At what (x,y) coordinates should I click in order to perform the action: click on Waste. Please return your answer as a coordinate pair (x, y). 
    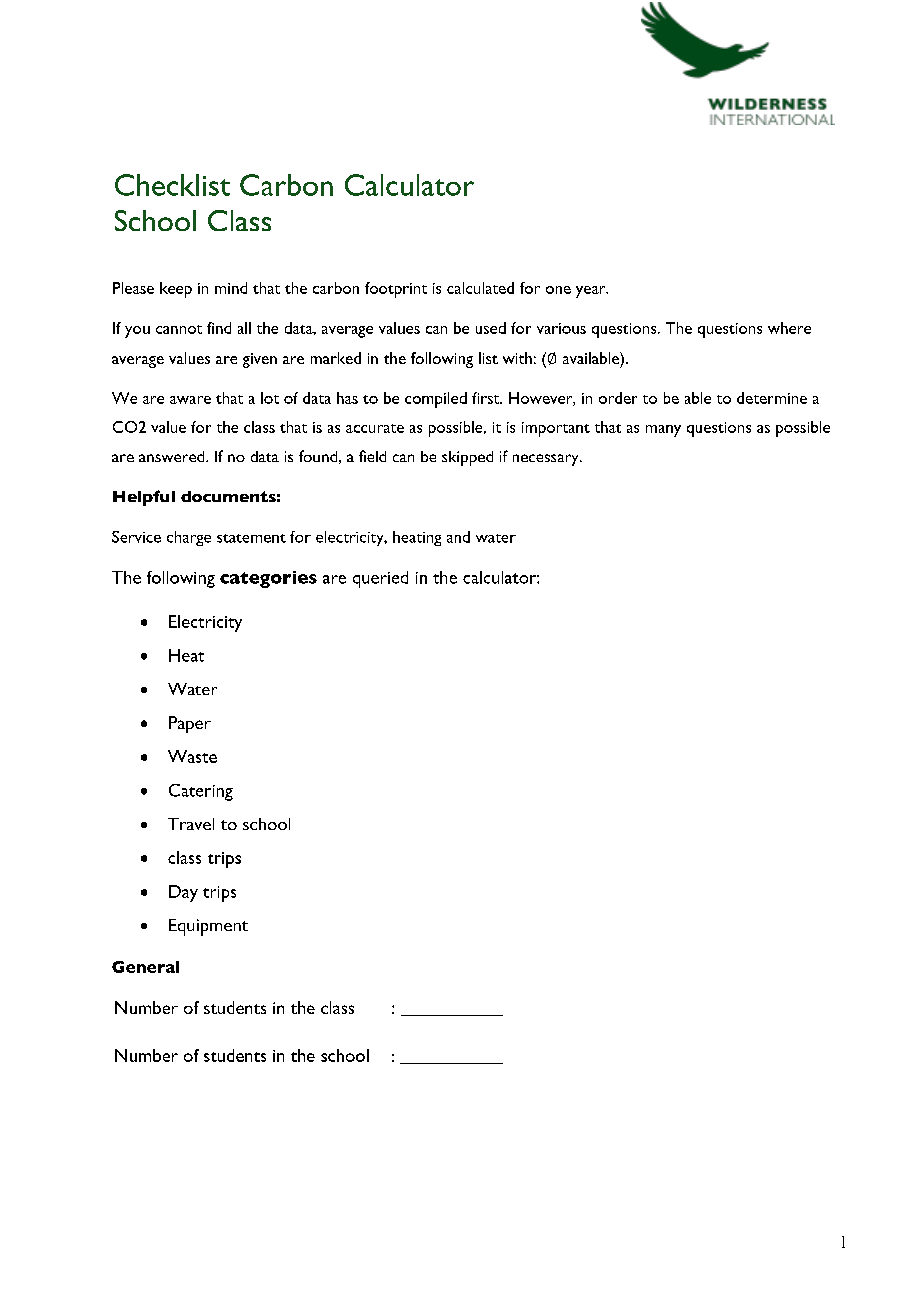
    Looking at the image, I should click on (192, 756).
